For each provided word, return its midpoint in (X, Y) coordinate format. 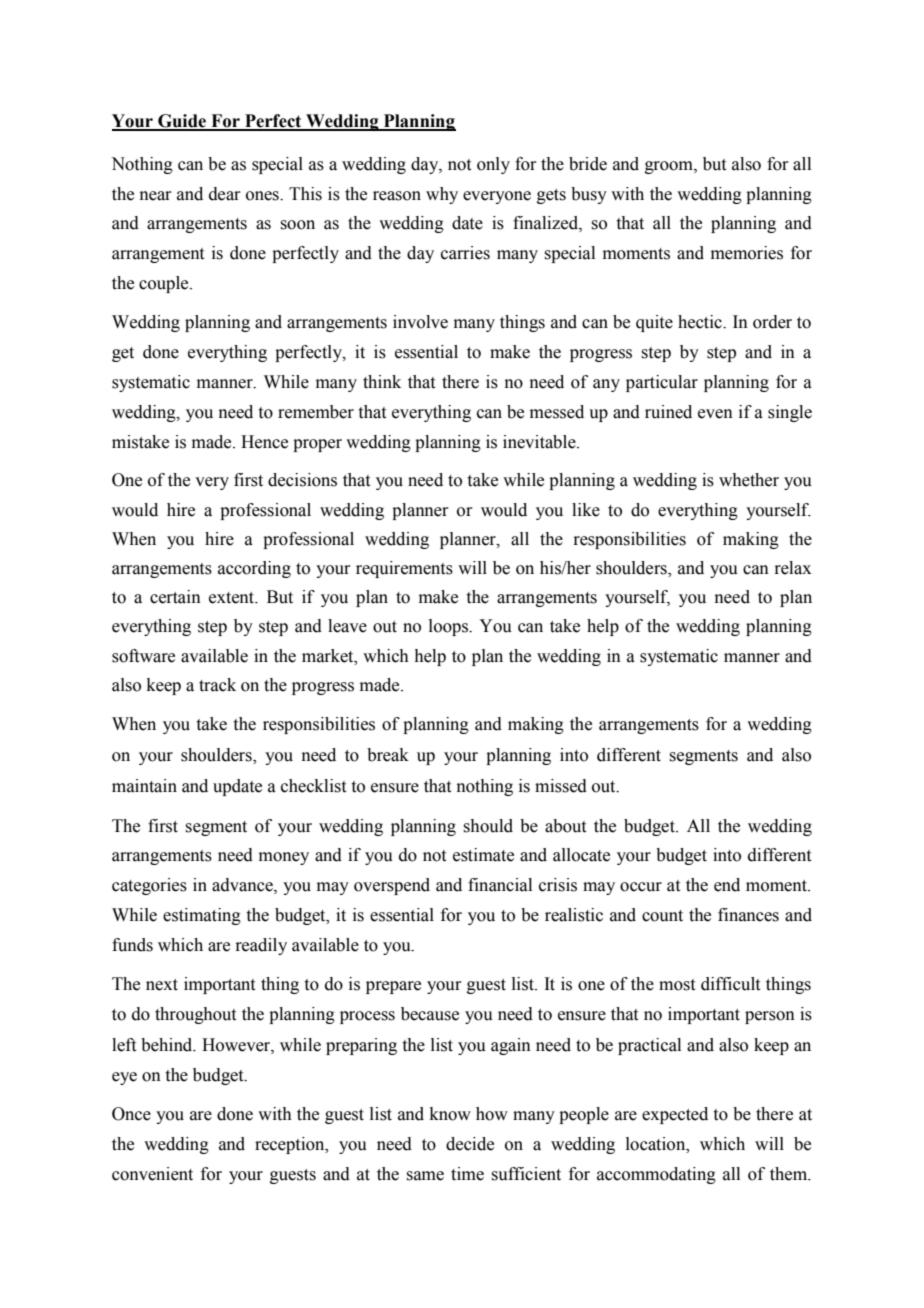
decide (470, 1144)
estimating (202, 916)
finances (748, 915)
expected (675, 1115)
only (493, 165)
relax (793, 568)
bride (588, 164)
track (217, 685)
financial (500, 885)
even (715, 414)
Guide (182, 122)
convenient (152, 1174)
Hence (264, 442)
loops (449, 627)
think (382, 382)
